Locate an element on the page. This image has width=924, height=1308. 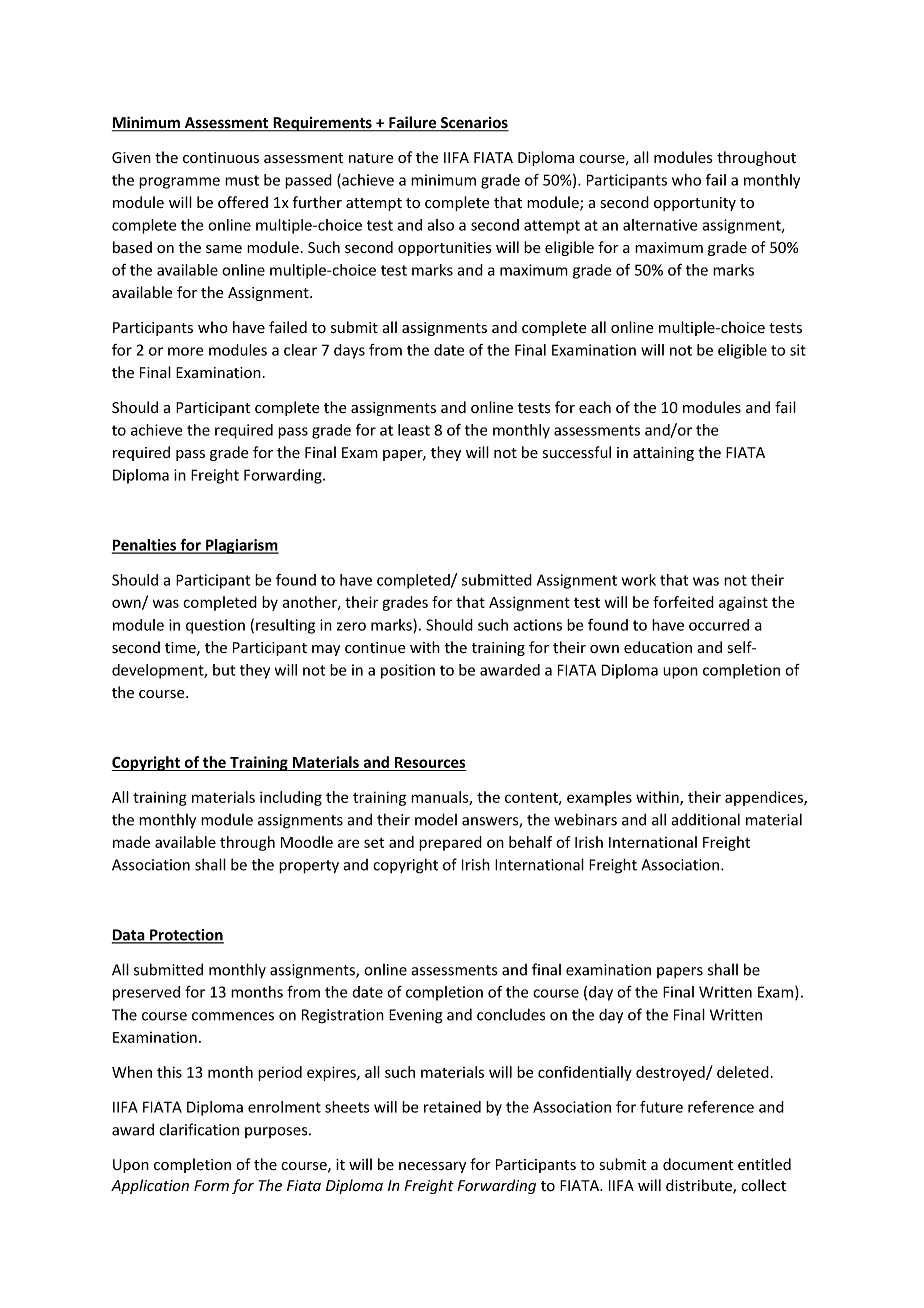
forfeited is located at coordinates (683, 602).
